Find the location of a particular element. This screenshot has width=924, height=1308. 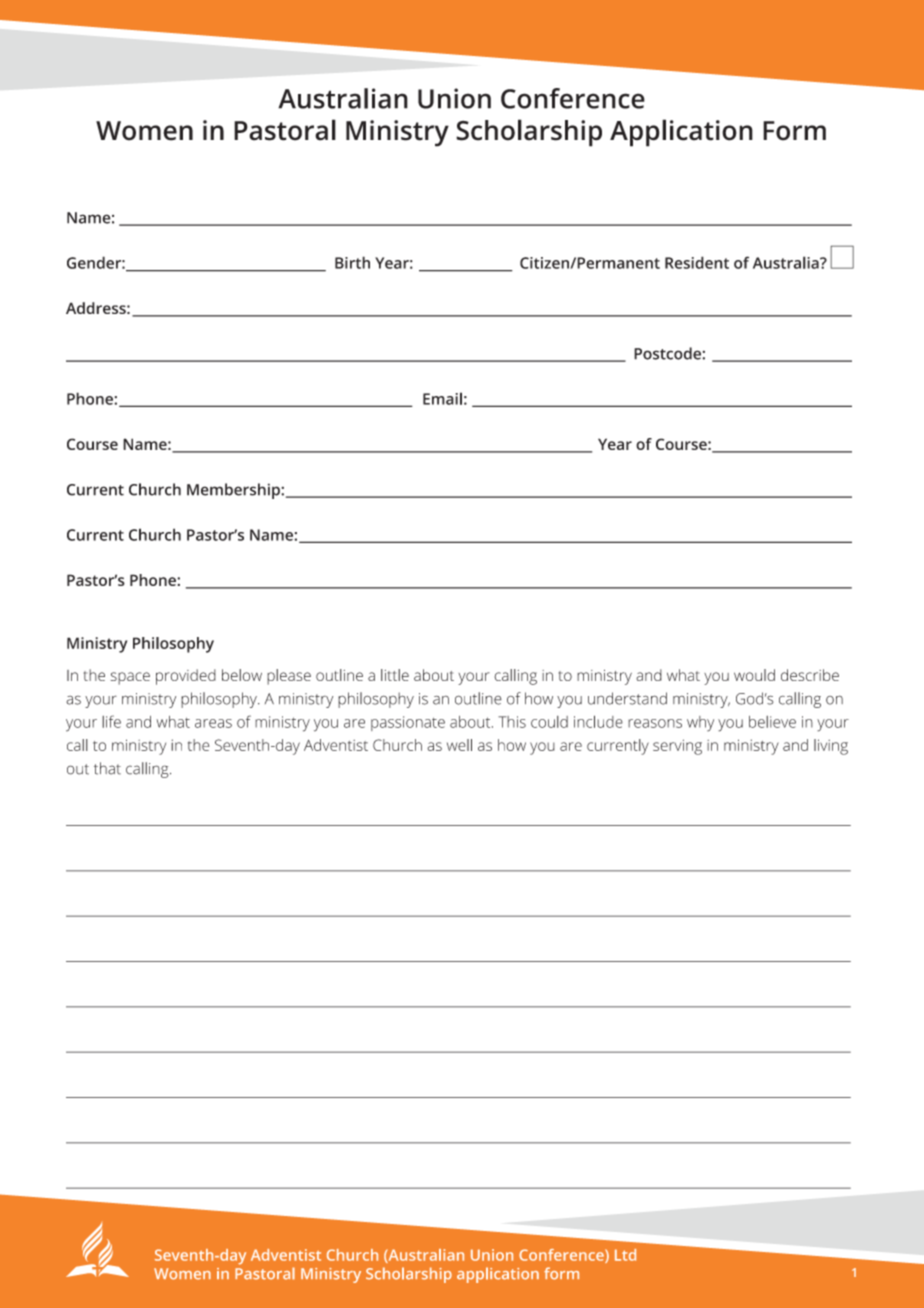

describe is located at coordinates (810, 675).
